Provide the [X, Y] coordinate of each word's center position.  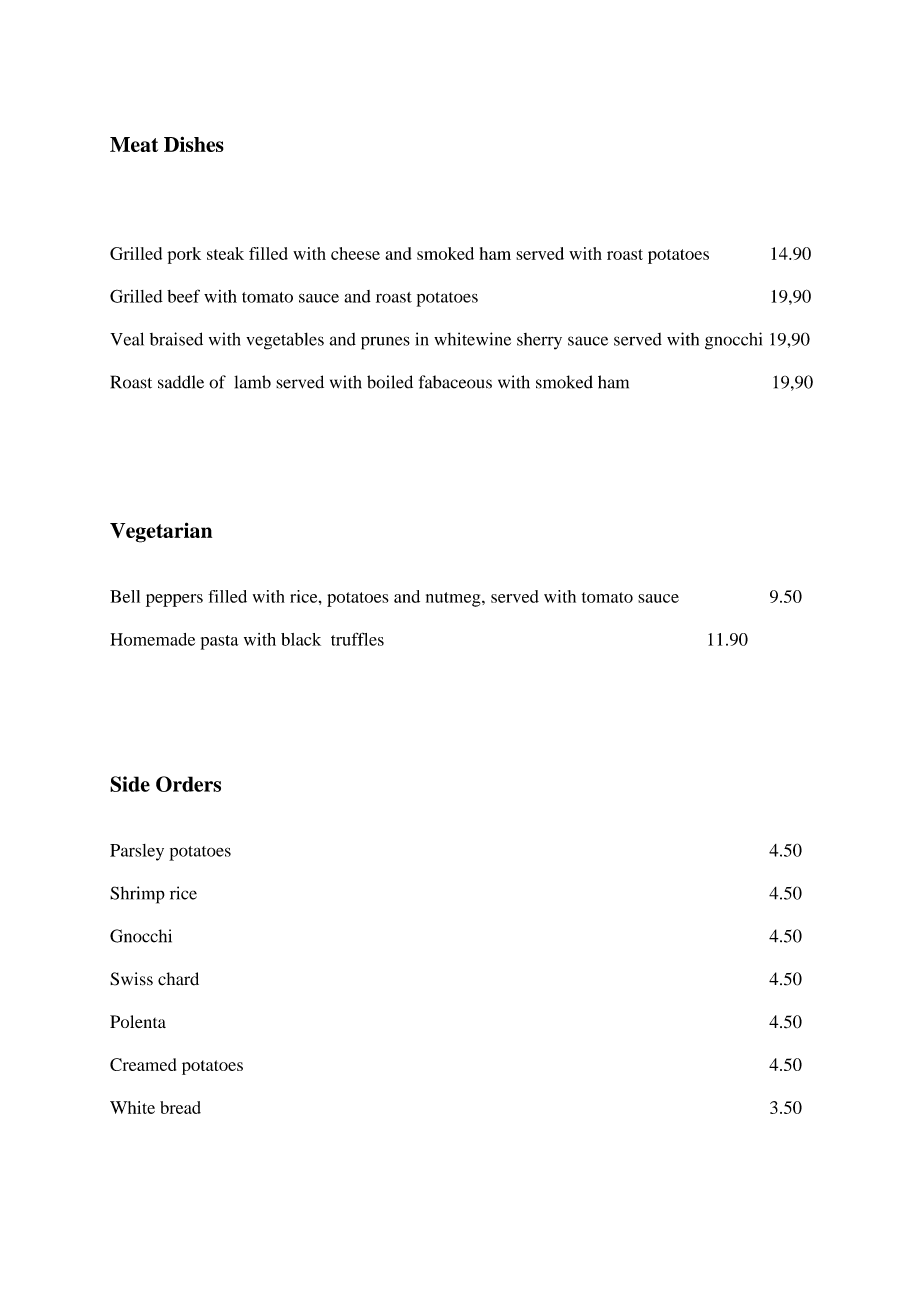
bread [180, 1107]
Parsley [137, 852]
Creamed [143, 1064]
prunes [385, 343]
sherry [539, 341]
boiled [390, 382]
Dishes [194, 144]
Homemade [152, 639]
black [301, 639]
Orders [188, 784]
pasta [219, 642]
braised [176, 339]
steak [225, 253]
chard [178, 979]
